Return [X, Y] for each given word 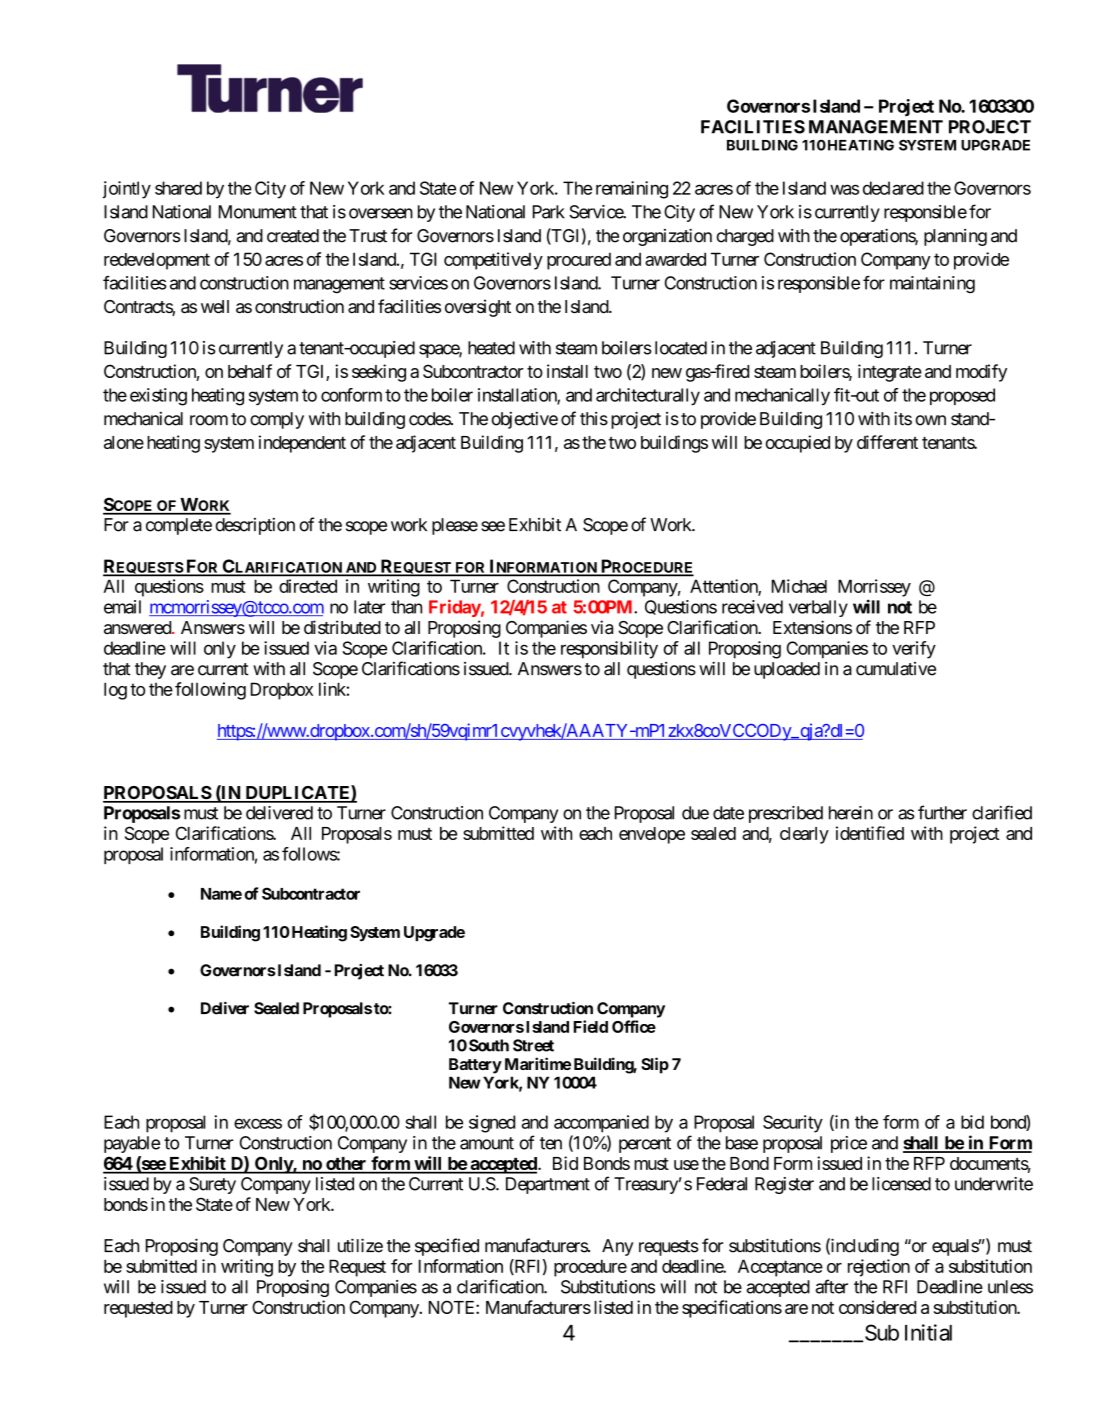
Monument [258, 212]
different [887, 442]
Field [591, 1026]
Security [793, 1124]
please [455, 526]
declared [893, 188]
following [210, 691]
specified [447, 1247]
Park [549, 212]
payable [132, 1144]
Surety [212, 1185]
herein [851, 813]
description [255, 526]
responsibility [609, 650]
